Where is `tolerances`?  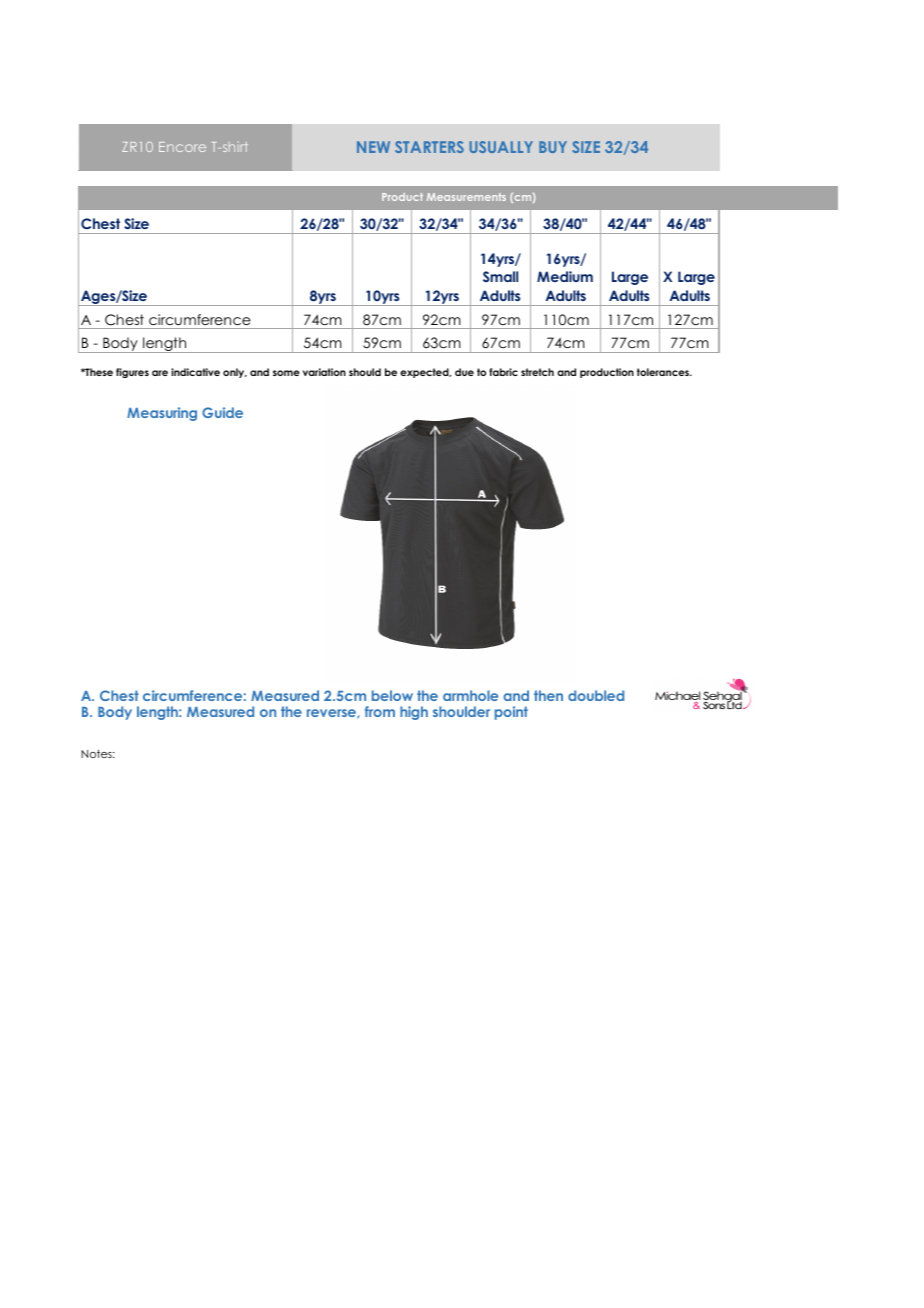
tolerances is located at coordinates (664, 372).
